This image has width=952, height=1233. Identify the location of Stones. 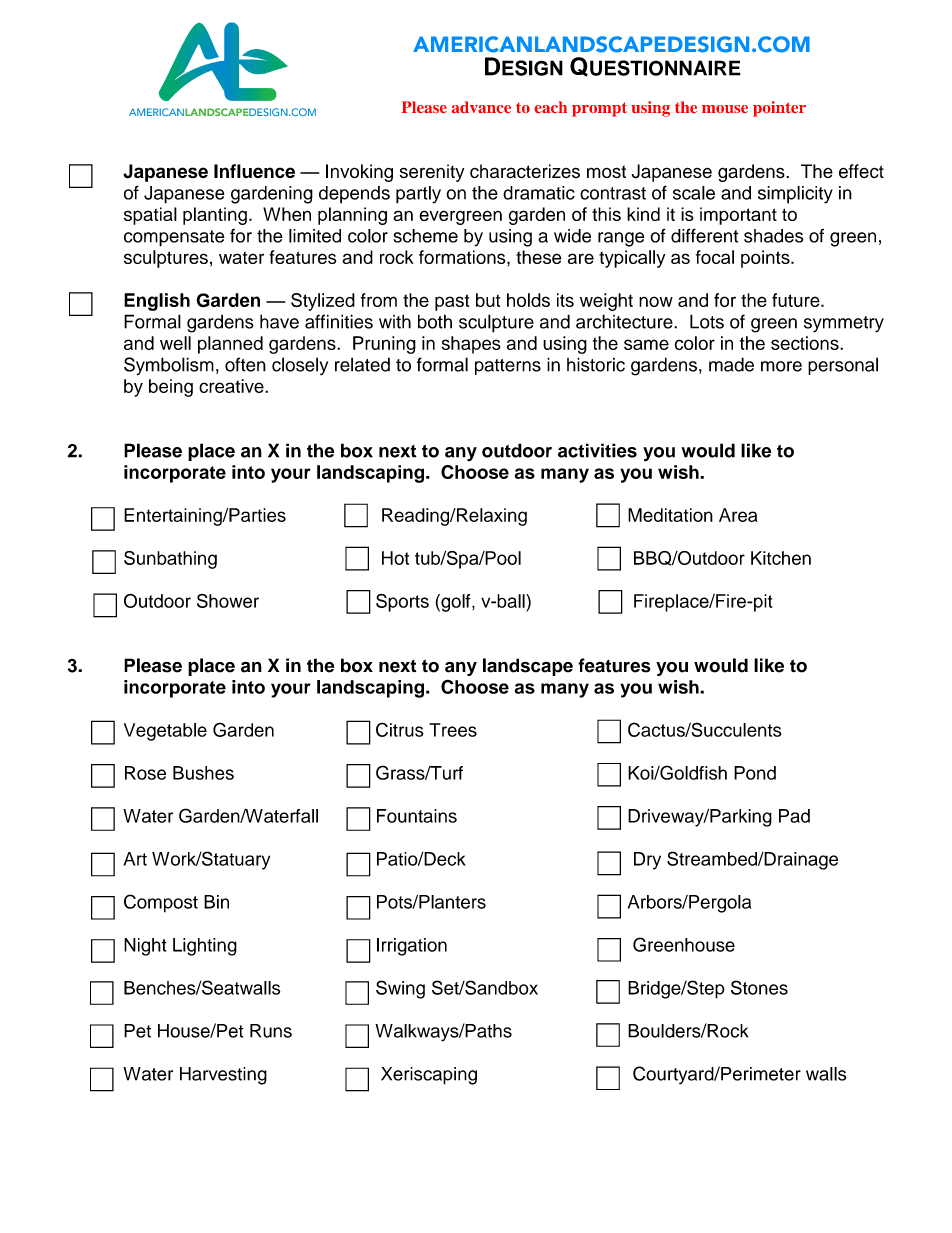
(759, 987).
